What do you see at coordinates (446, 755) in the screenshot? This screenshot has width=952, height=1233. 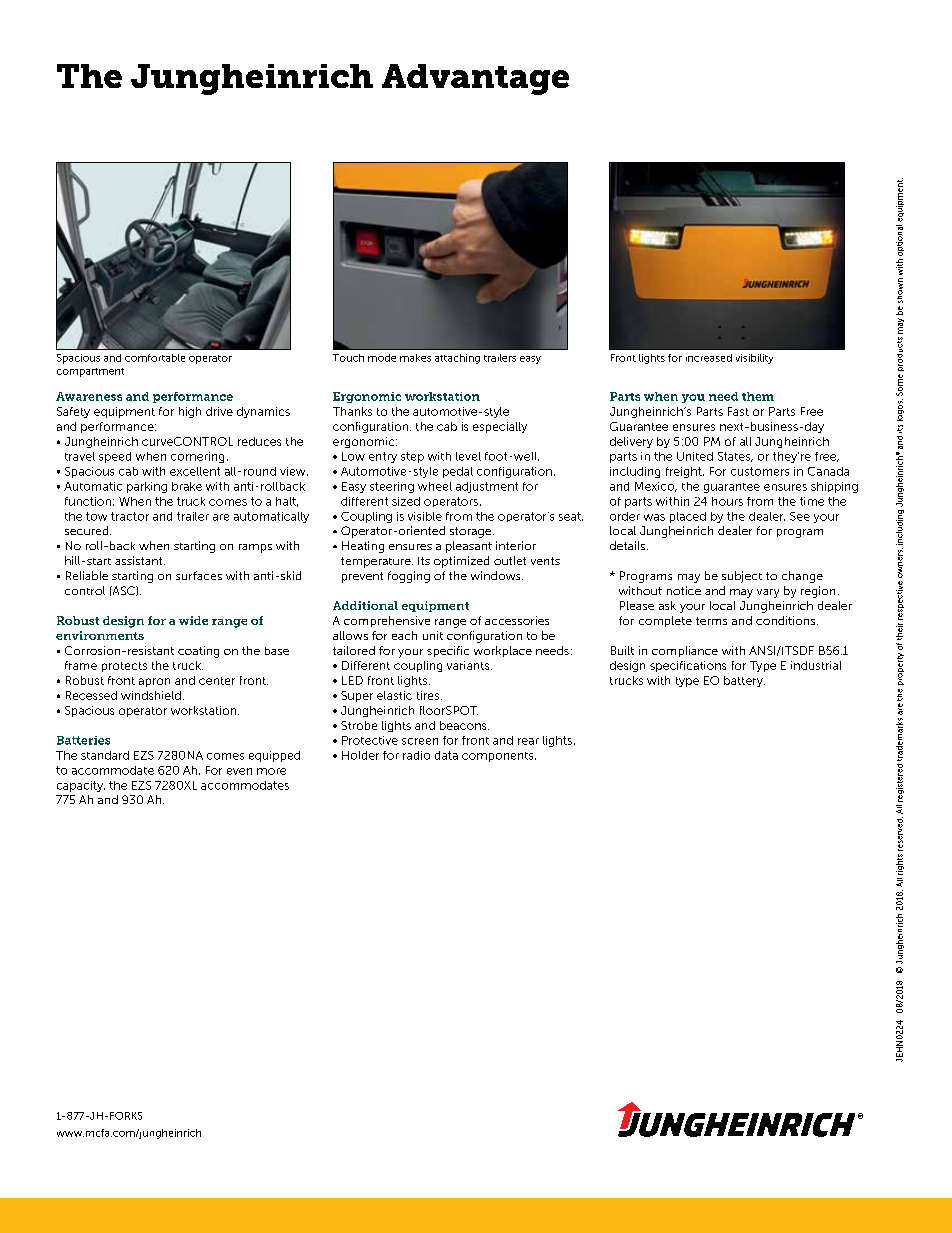 I see `data` at bounding box center [446, 755].
